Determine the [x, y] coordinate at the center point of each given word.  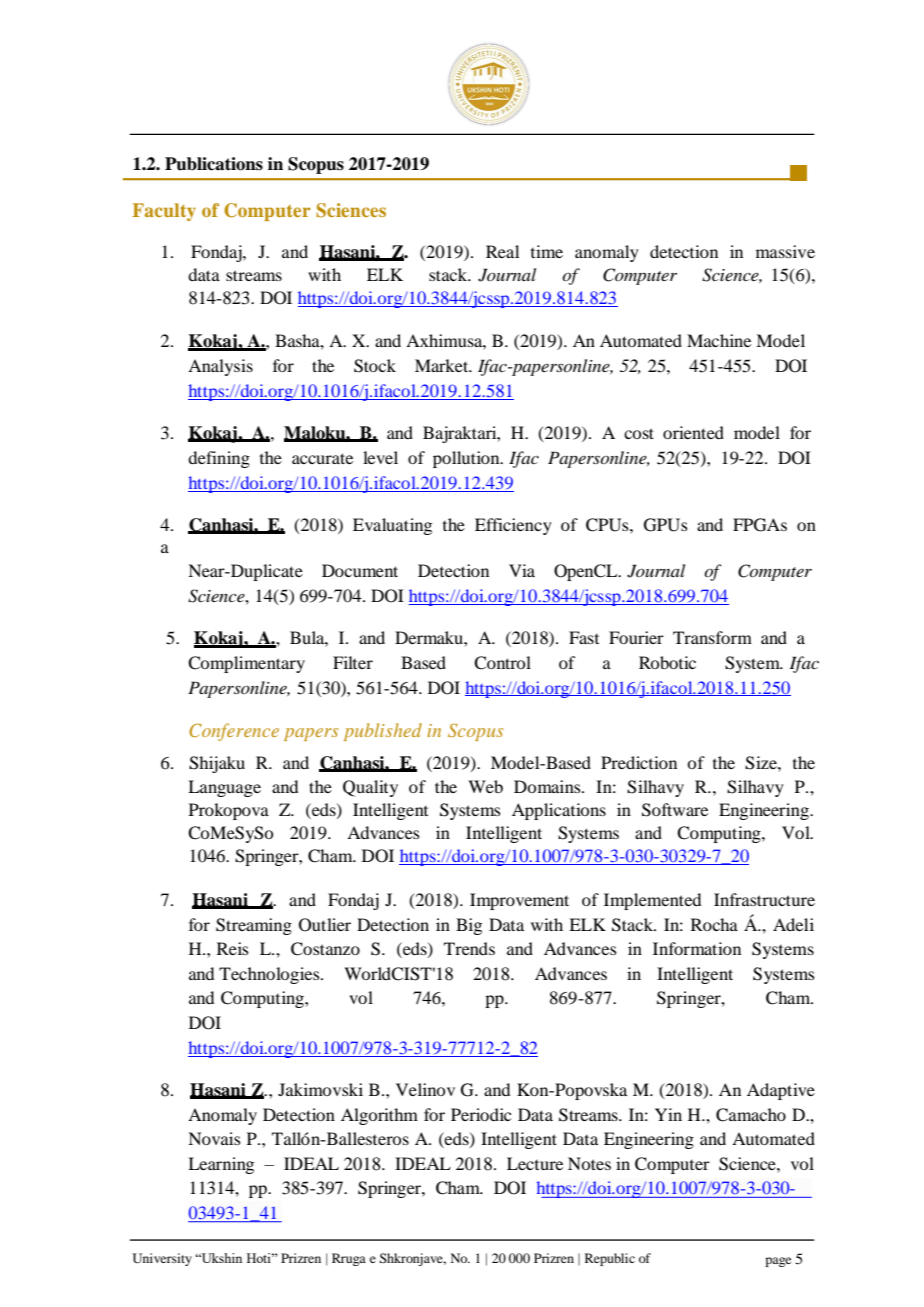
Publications [214, 164]
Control [502, 663]
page [778, 1262]
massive [785, 251]
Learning [221, 1165]
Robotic [667, 662]
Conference [234, 732]
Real [502, 251]
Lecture [535, 1163]
